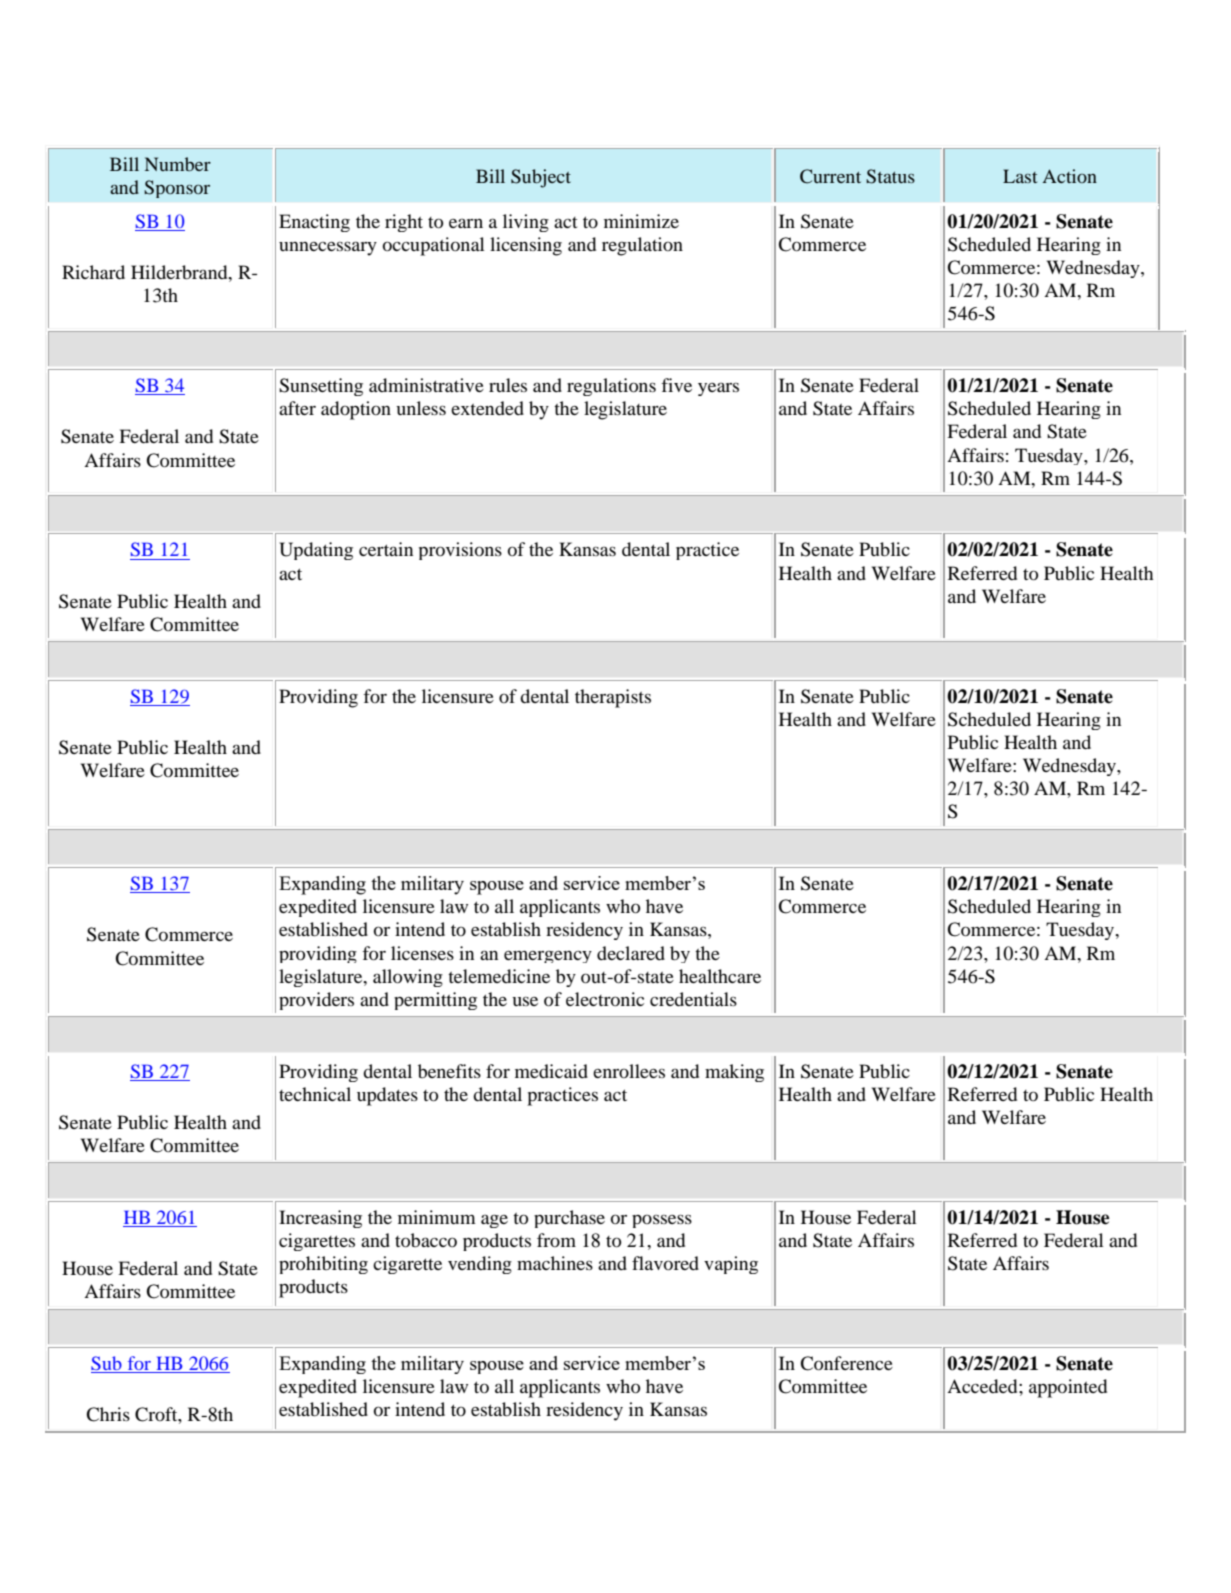  What do you see at coordinates (631, 953) in the document?
I see `declared` at bounding box center [631, 953].
